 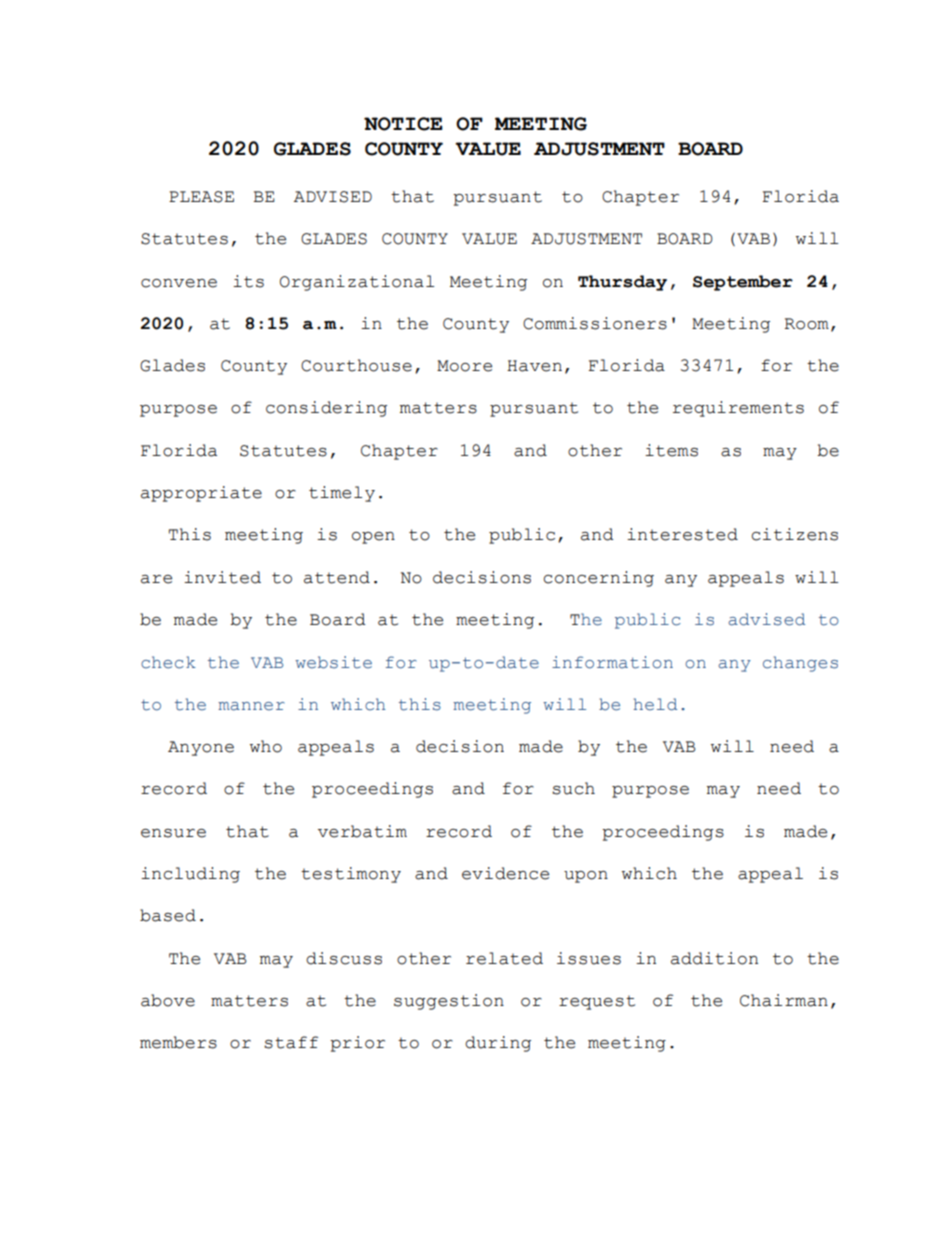 I want to click on its, so click(x=248, y=281).
